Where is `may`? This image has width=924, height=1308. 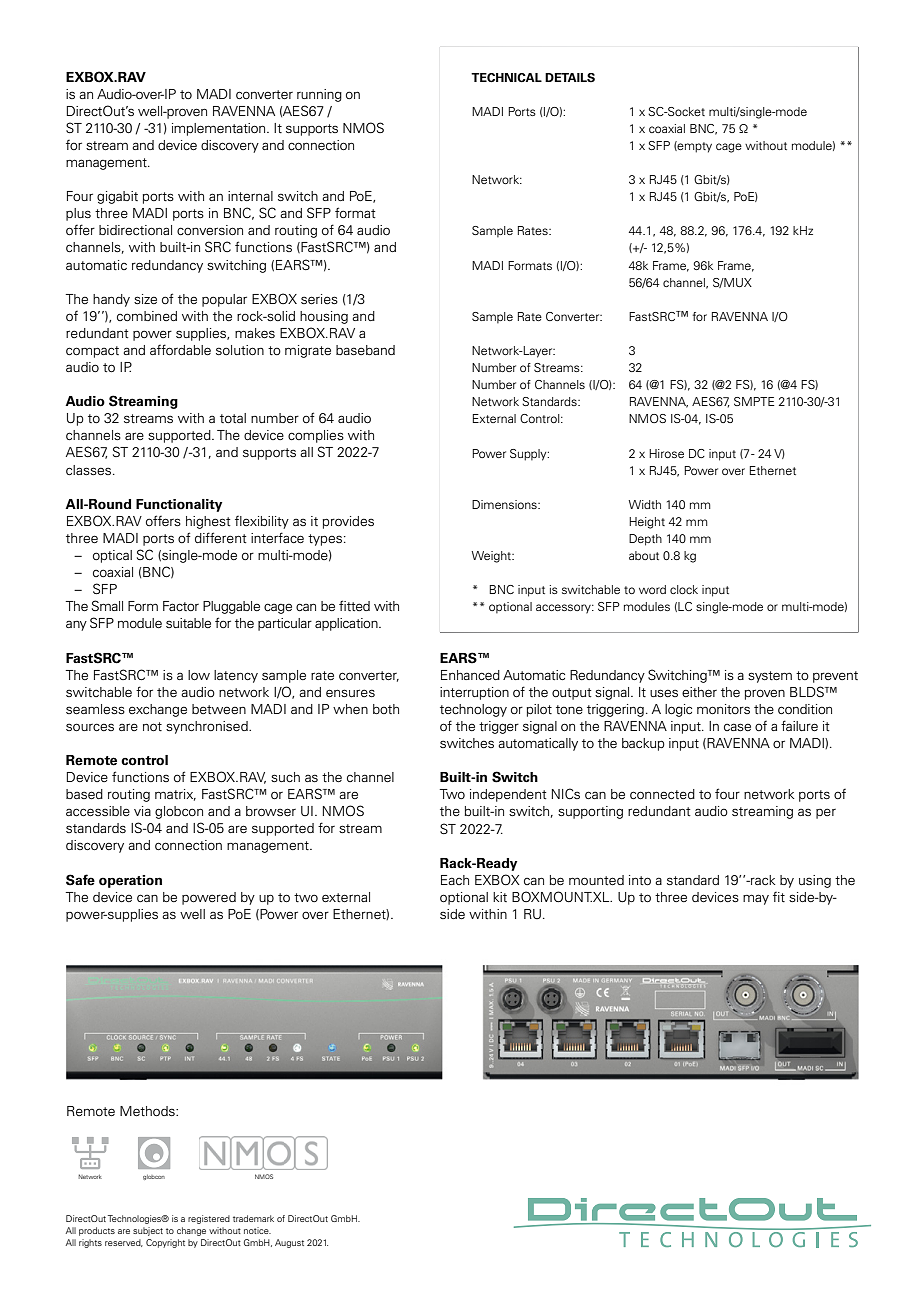 may is located at coordinates (756, 899).
